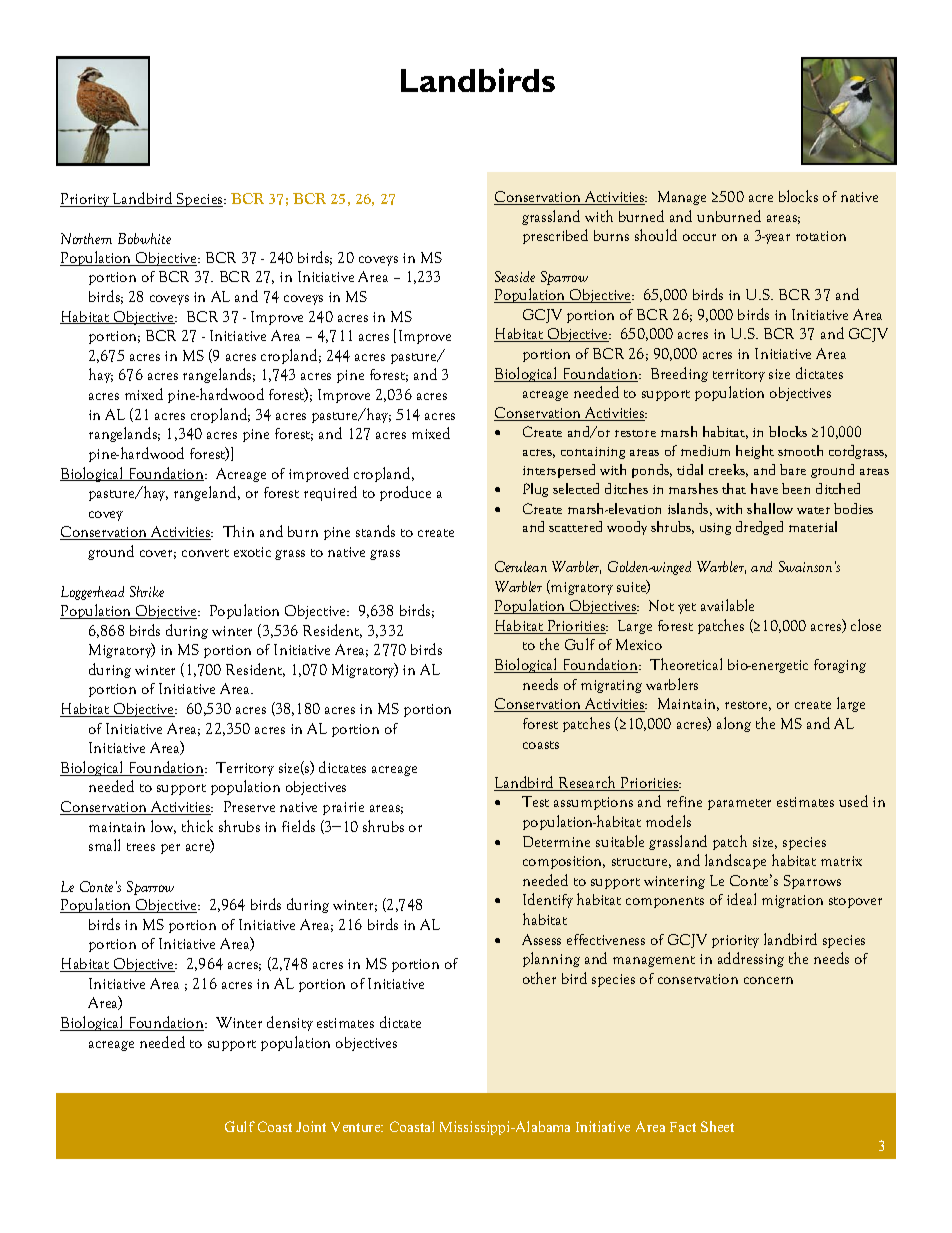  What do you see at coordinates (611, 686) in the screenshot?
I see `migrating` at bounding box center [611, 686].
